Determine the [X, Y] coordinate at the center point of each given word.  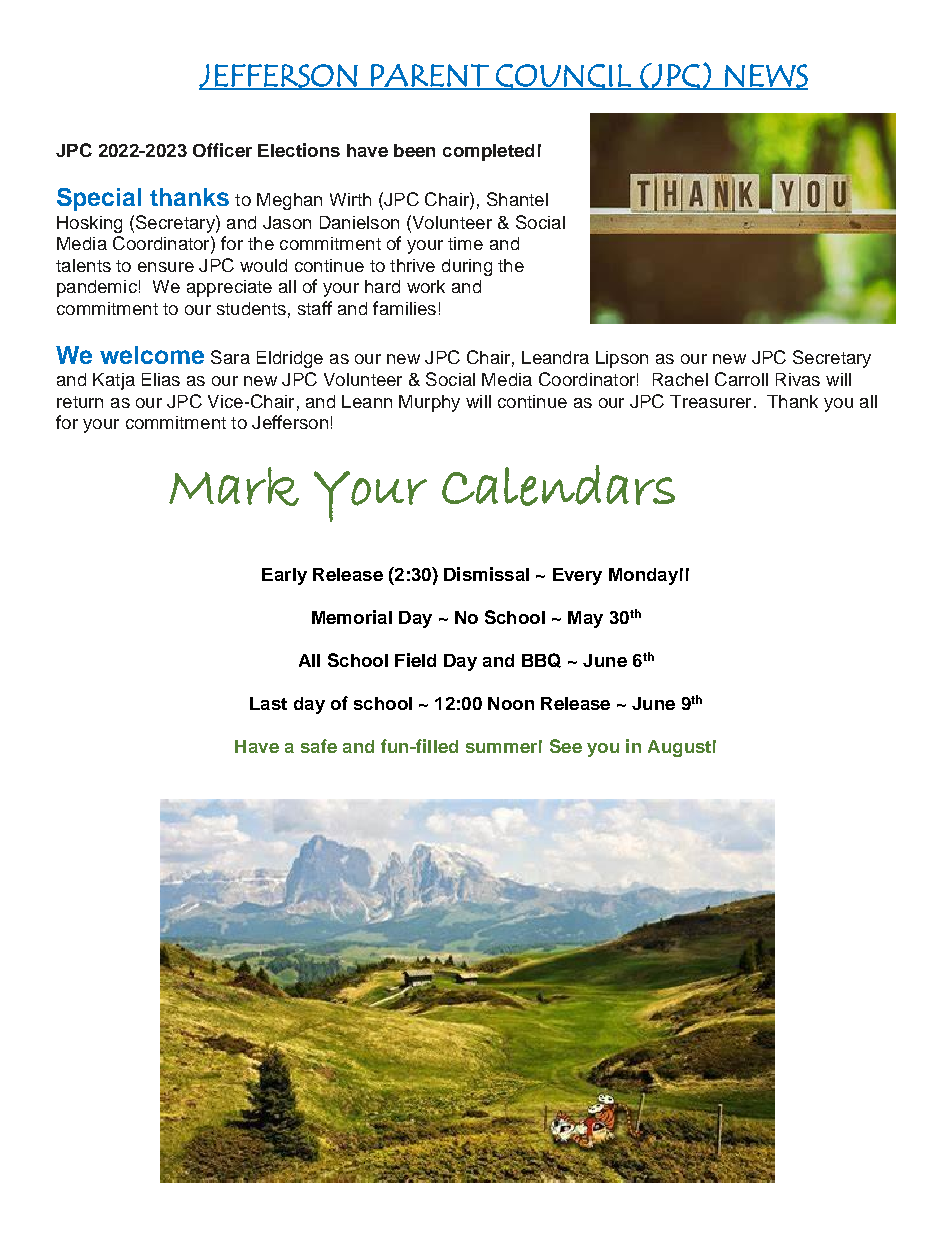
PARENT [430, 76]
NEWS [765, 77]
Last [268, 703]
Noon [511, 703]
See [566, 746]
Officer [222, 150]
